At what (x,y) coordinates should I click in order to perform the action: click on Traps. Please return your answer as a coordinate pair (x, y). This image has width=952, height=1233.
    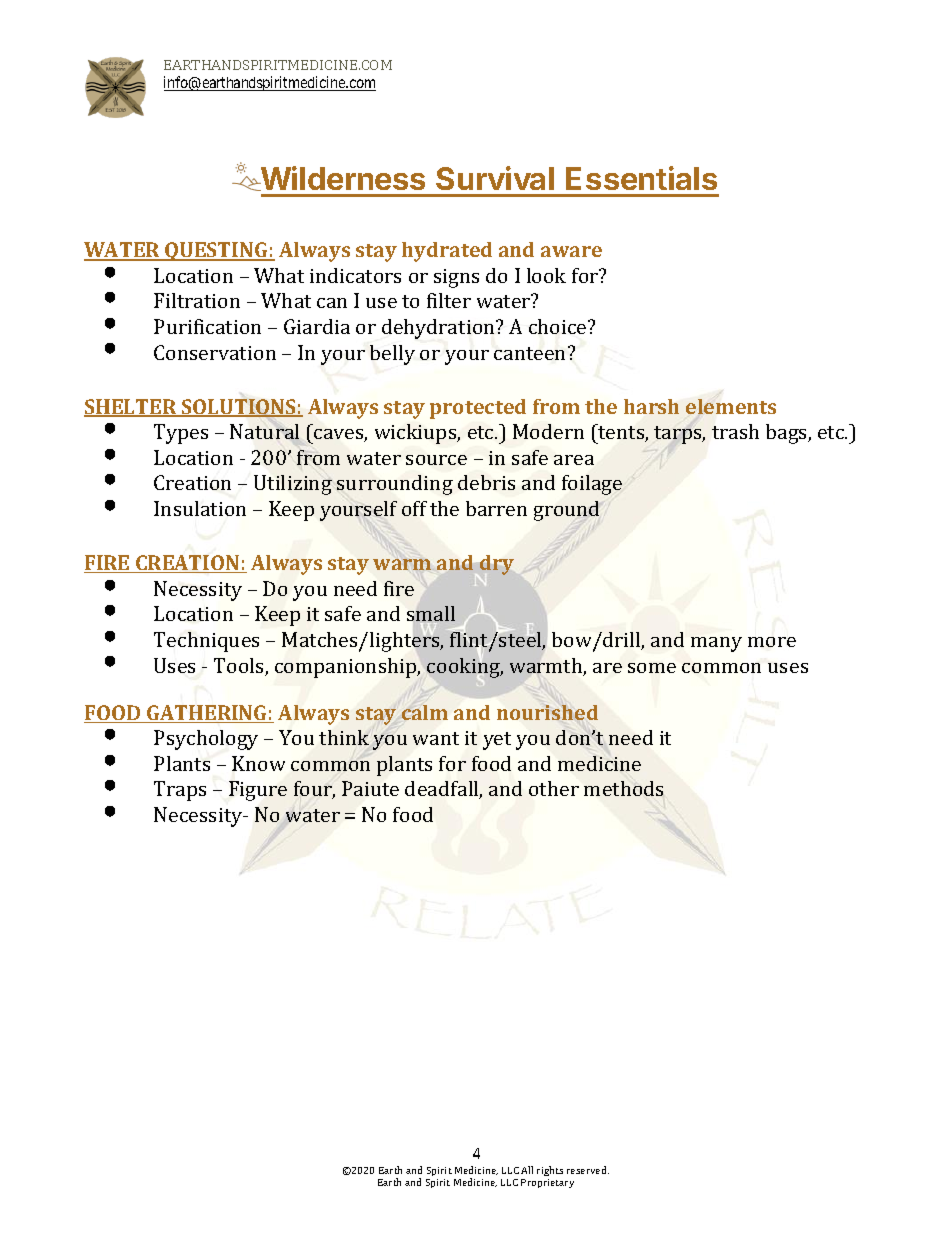
    Looking at the image, I should click on (180, 791).
